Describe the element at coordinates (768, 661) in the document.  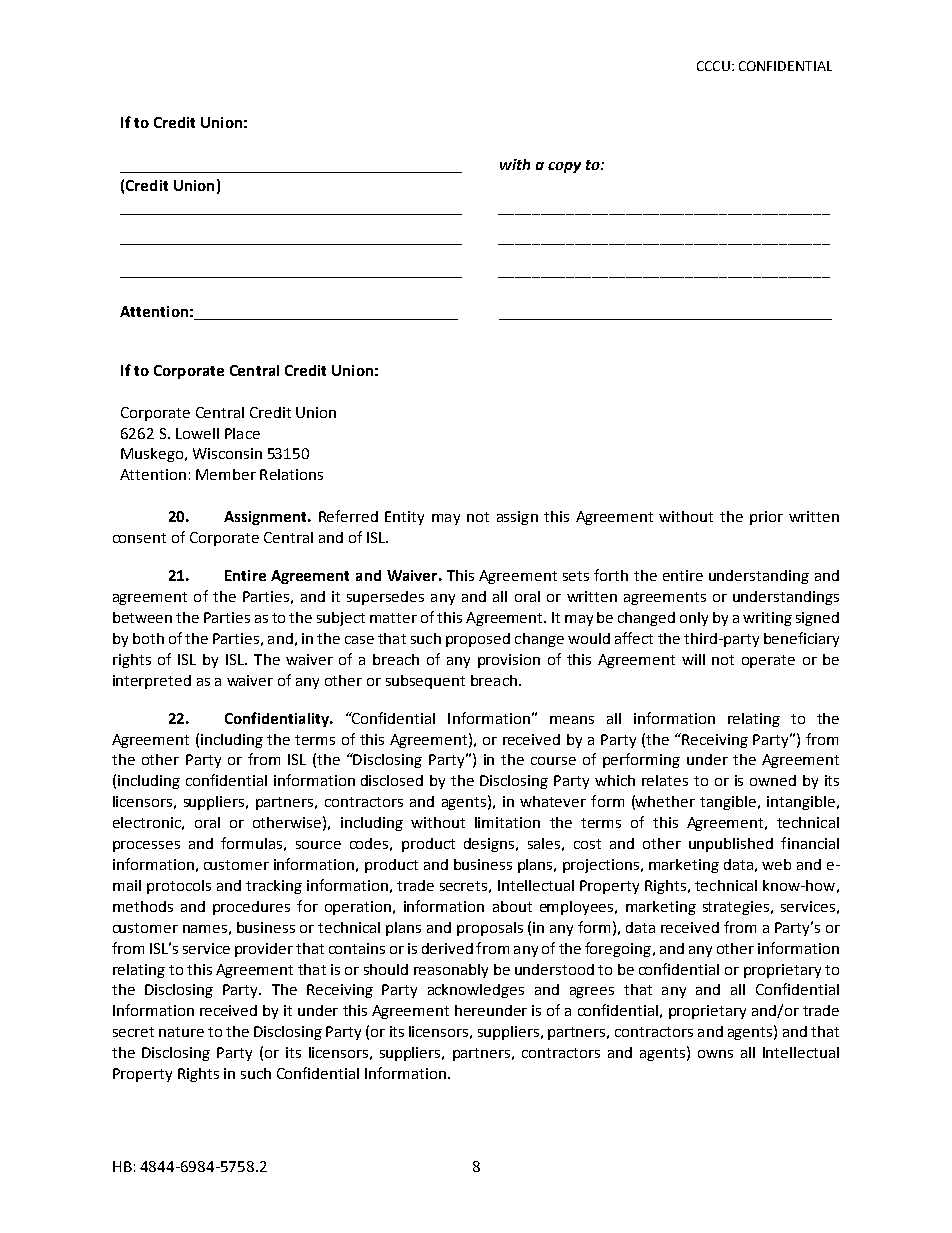
I see `operate` at that location.
